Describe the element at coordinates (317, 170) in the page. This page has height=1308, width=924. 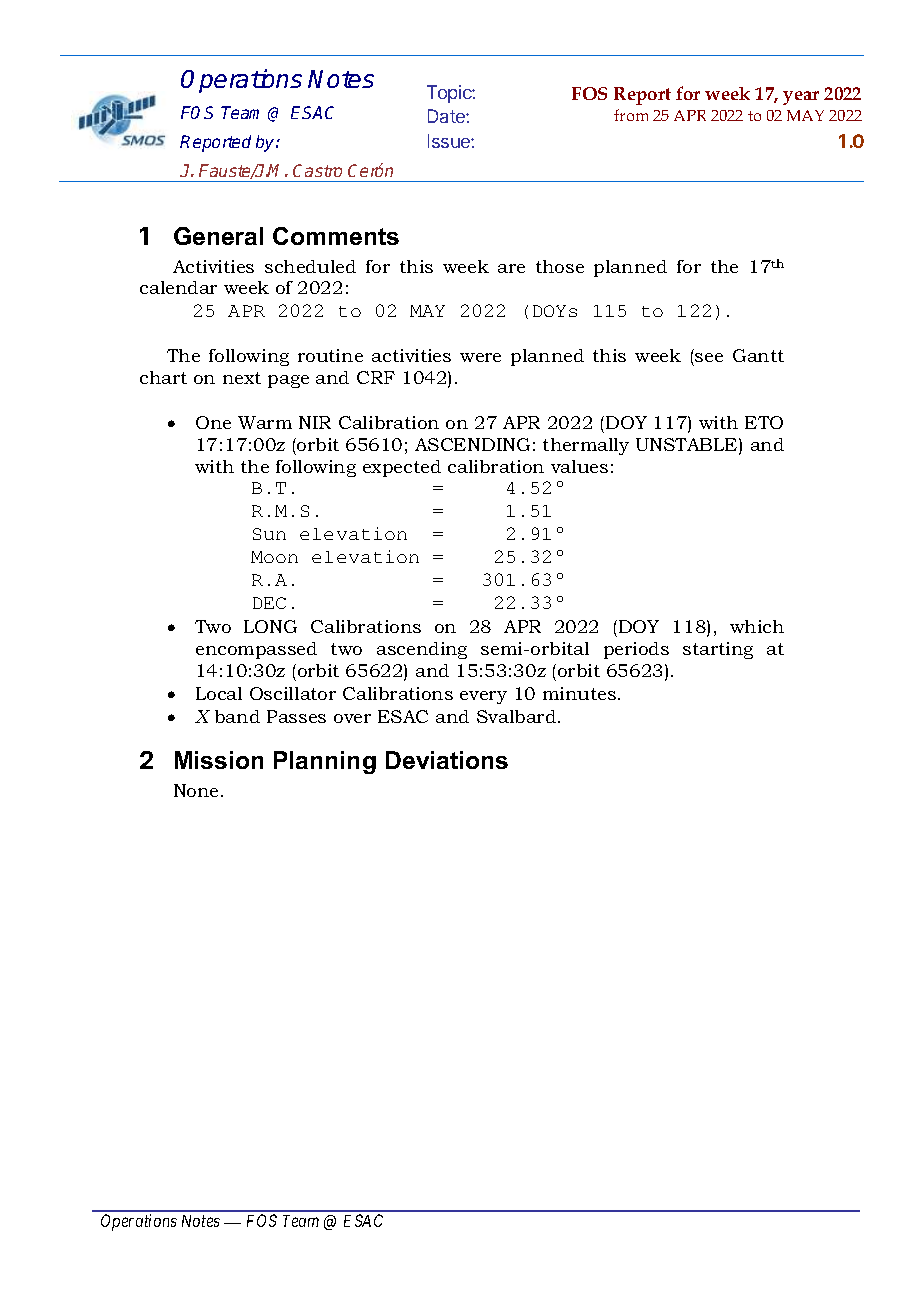
I see `Castro` at that location.
